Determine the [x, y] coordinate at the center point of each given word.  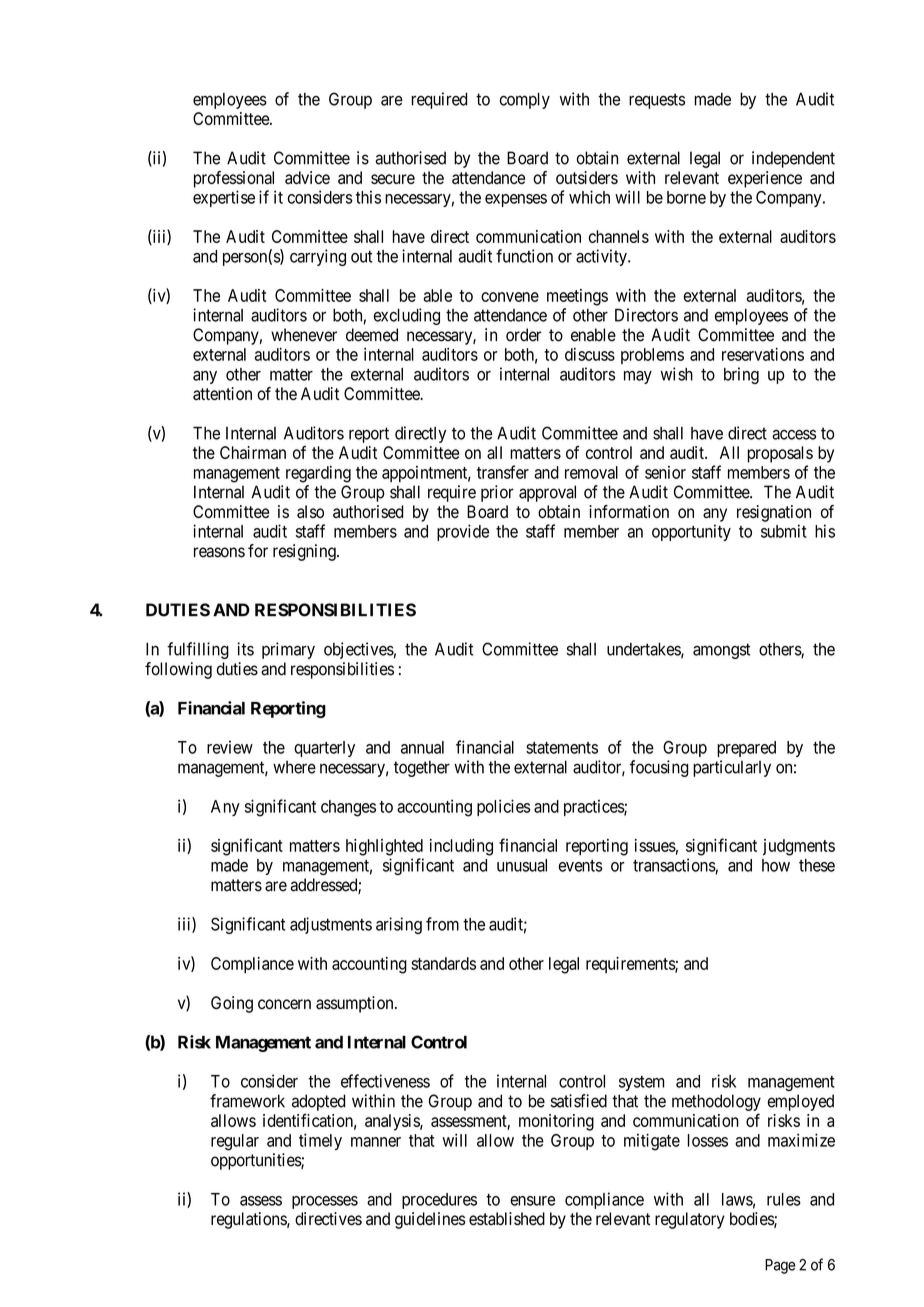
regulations [249, 1220]
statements [562, 748]
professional [234, 179]
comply [525, 101]
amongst [721, 651]
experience [765, 179]
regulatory [690, 1220]
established [507, 1219]
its [245, 649]
